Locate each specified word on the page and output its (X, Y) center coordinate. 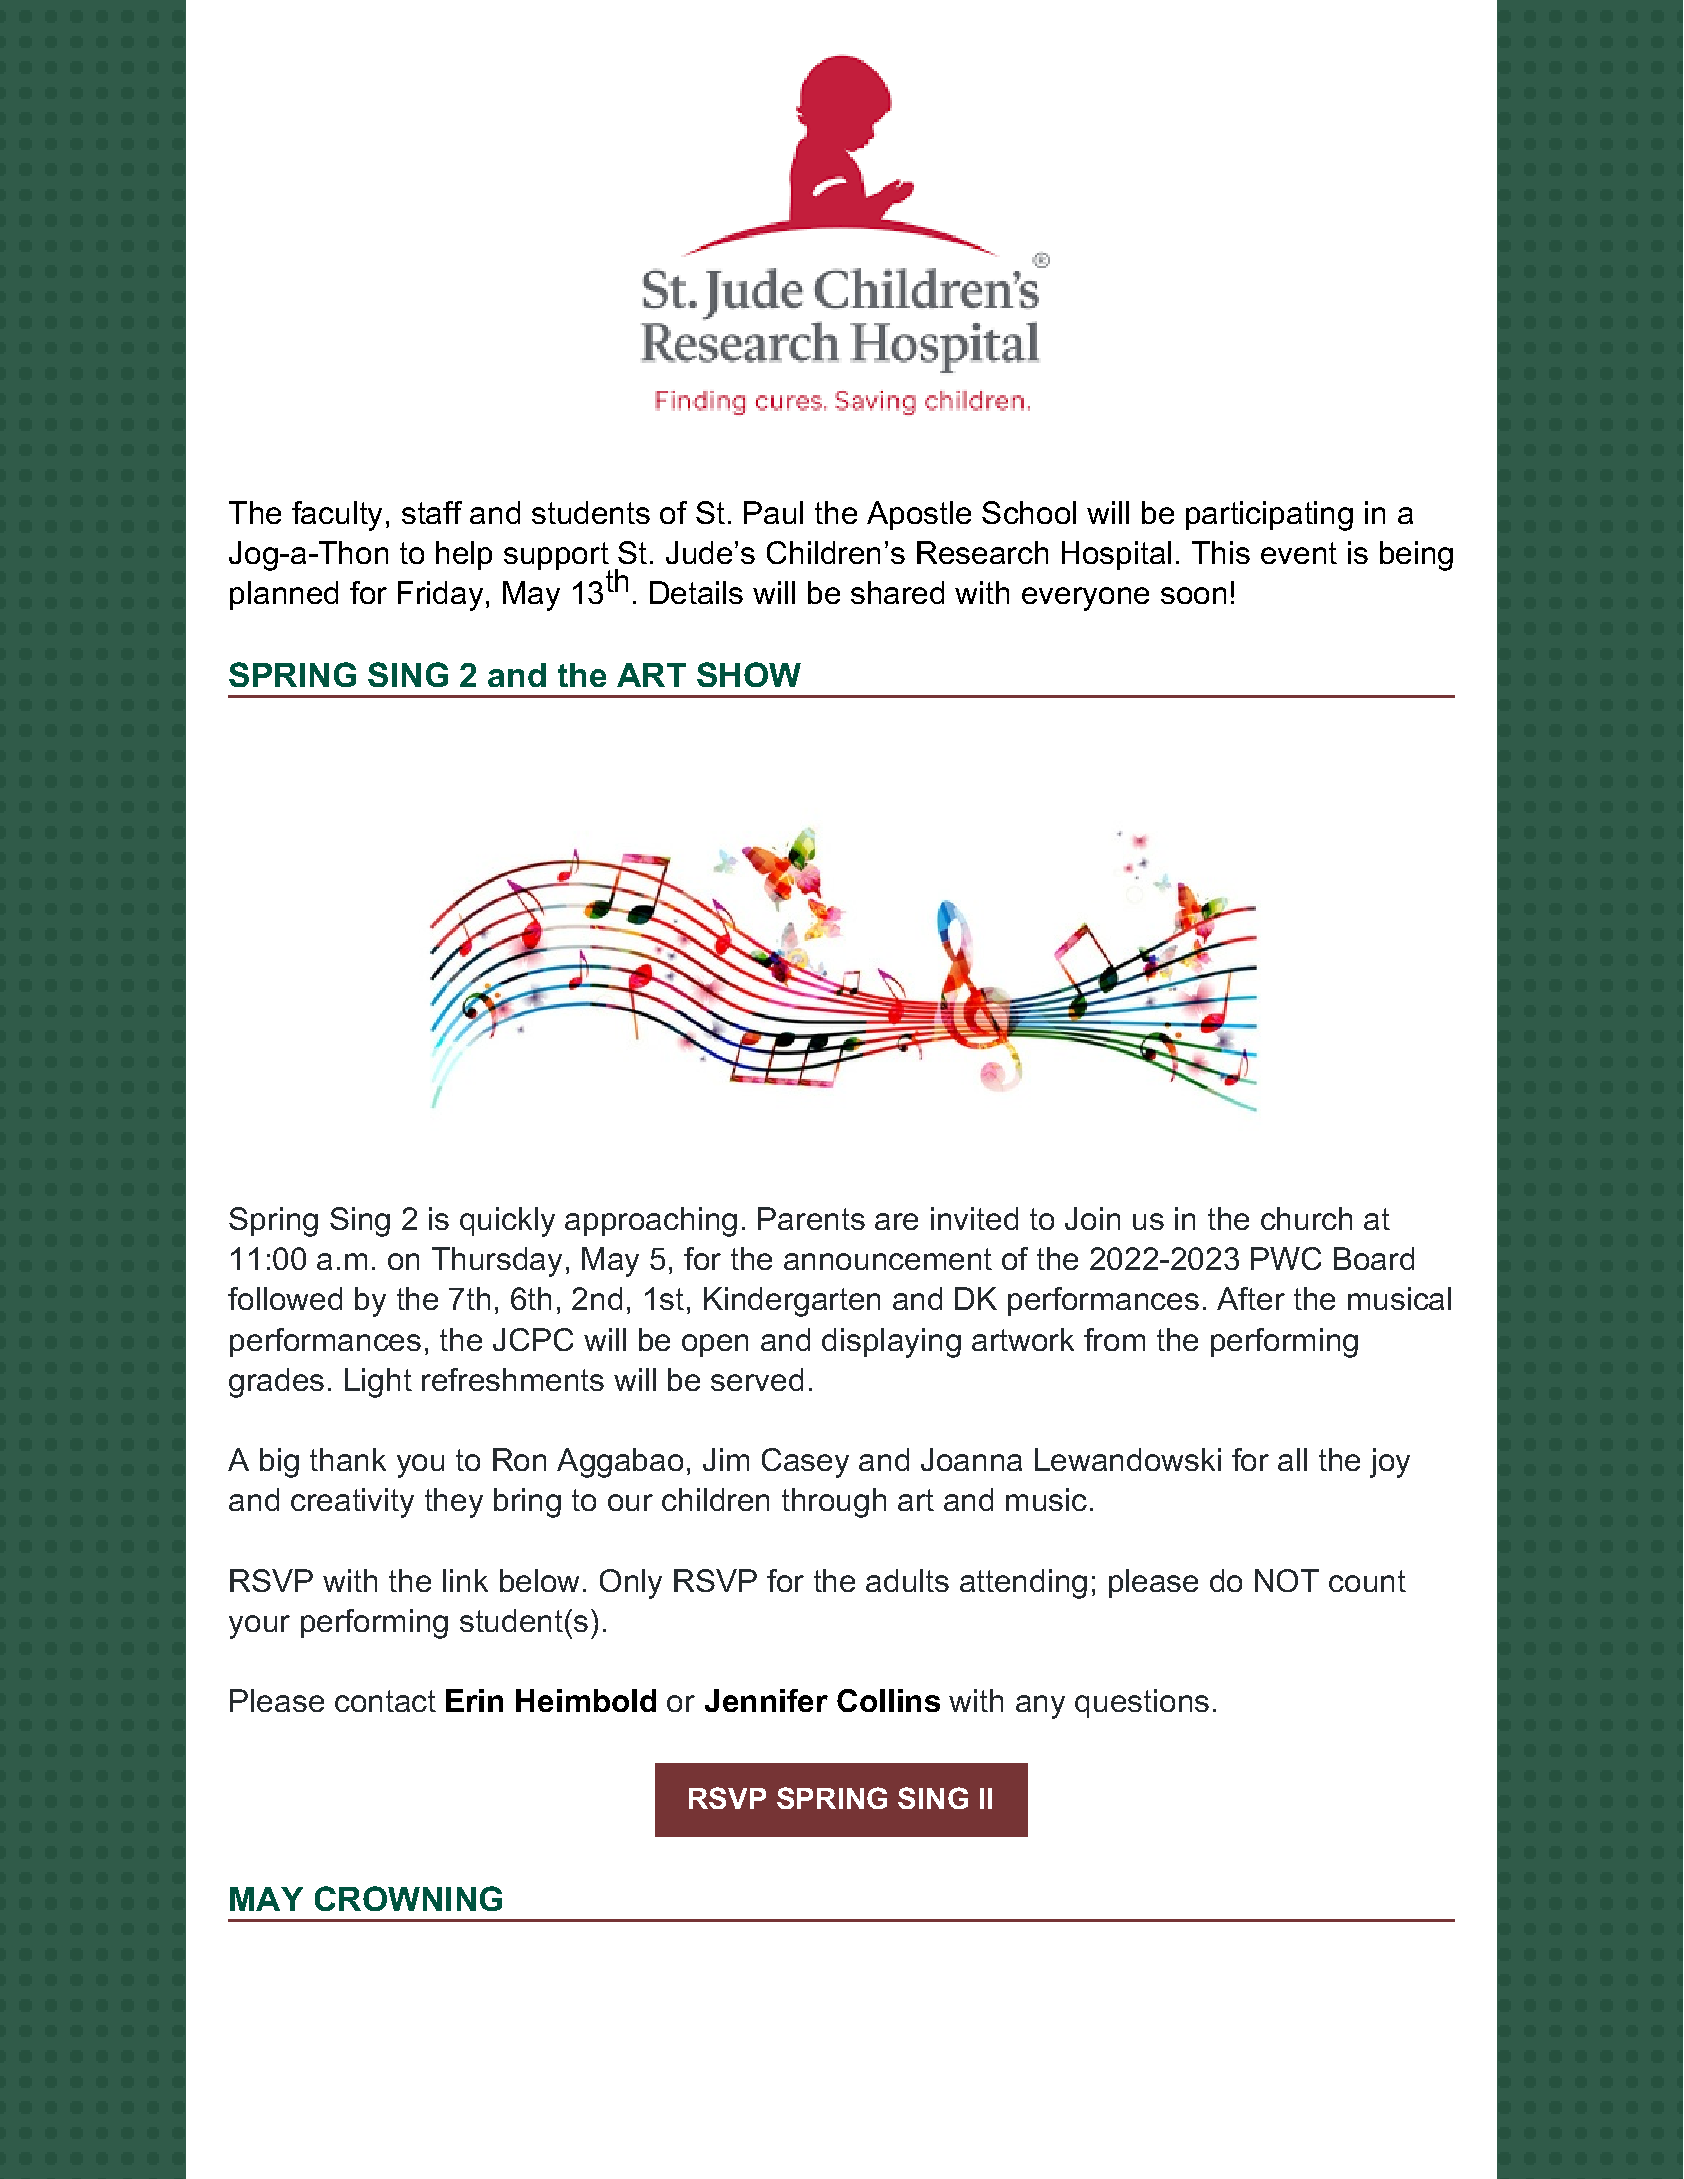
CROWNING (408, 1898)
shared (897, 592)
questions (1142, 1703)
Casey (805, 1463)
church (1306, 1218)
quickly (507, 1222)
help (464, 555)
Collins (888, 1700)
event (1299, 553)
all (1292, 1459)
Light (378, 1383)
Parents (811, 1218)
